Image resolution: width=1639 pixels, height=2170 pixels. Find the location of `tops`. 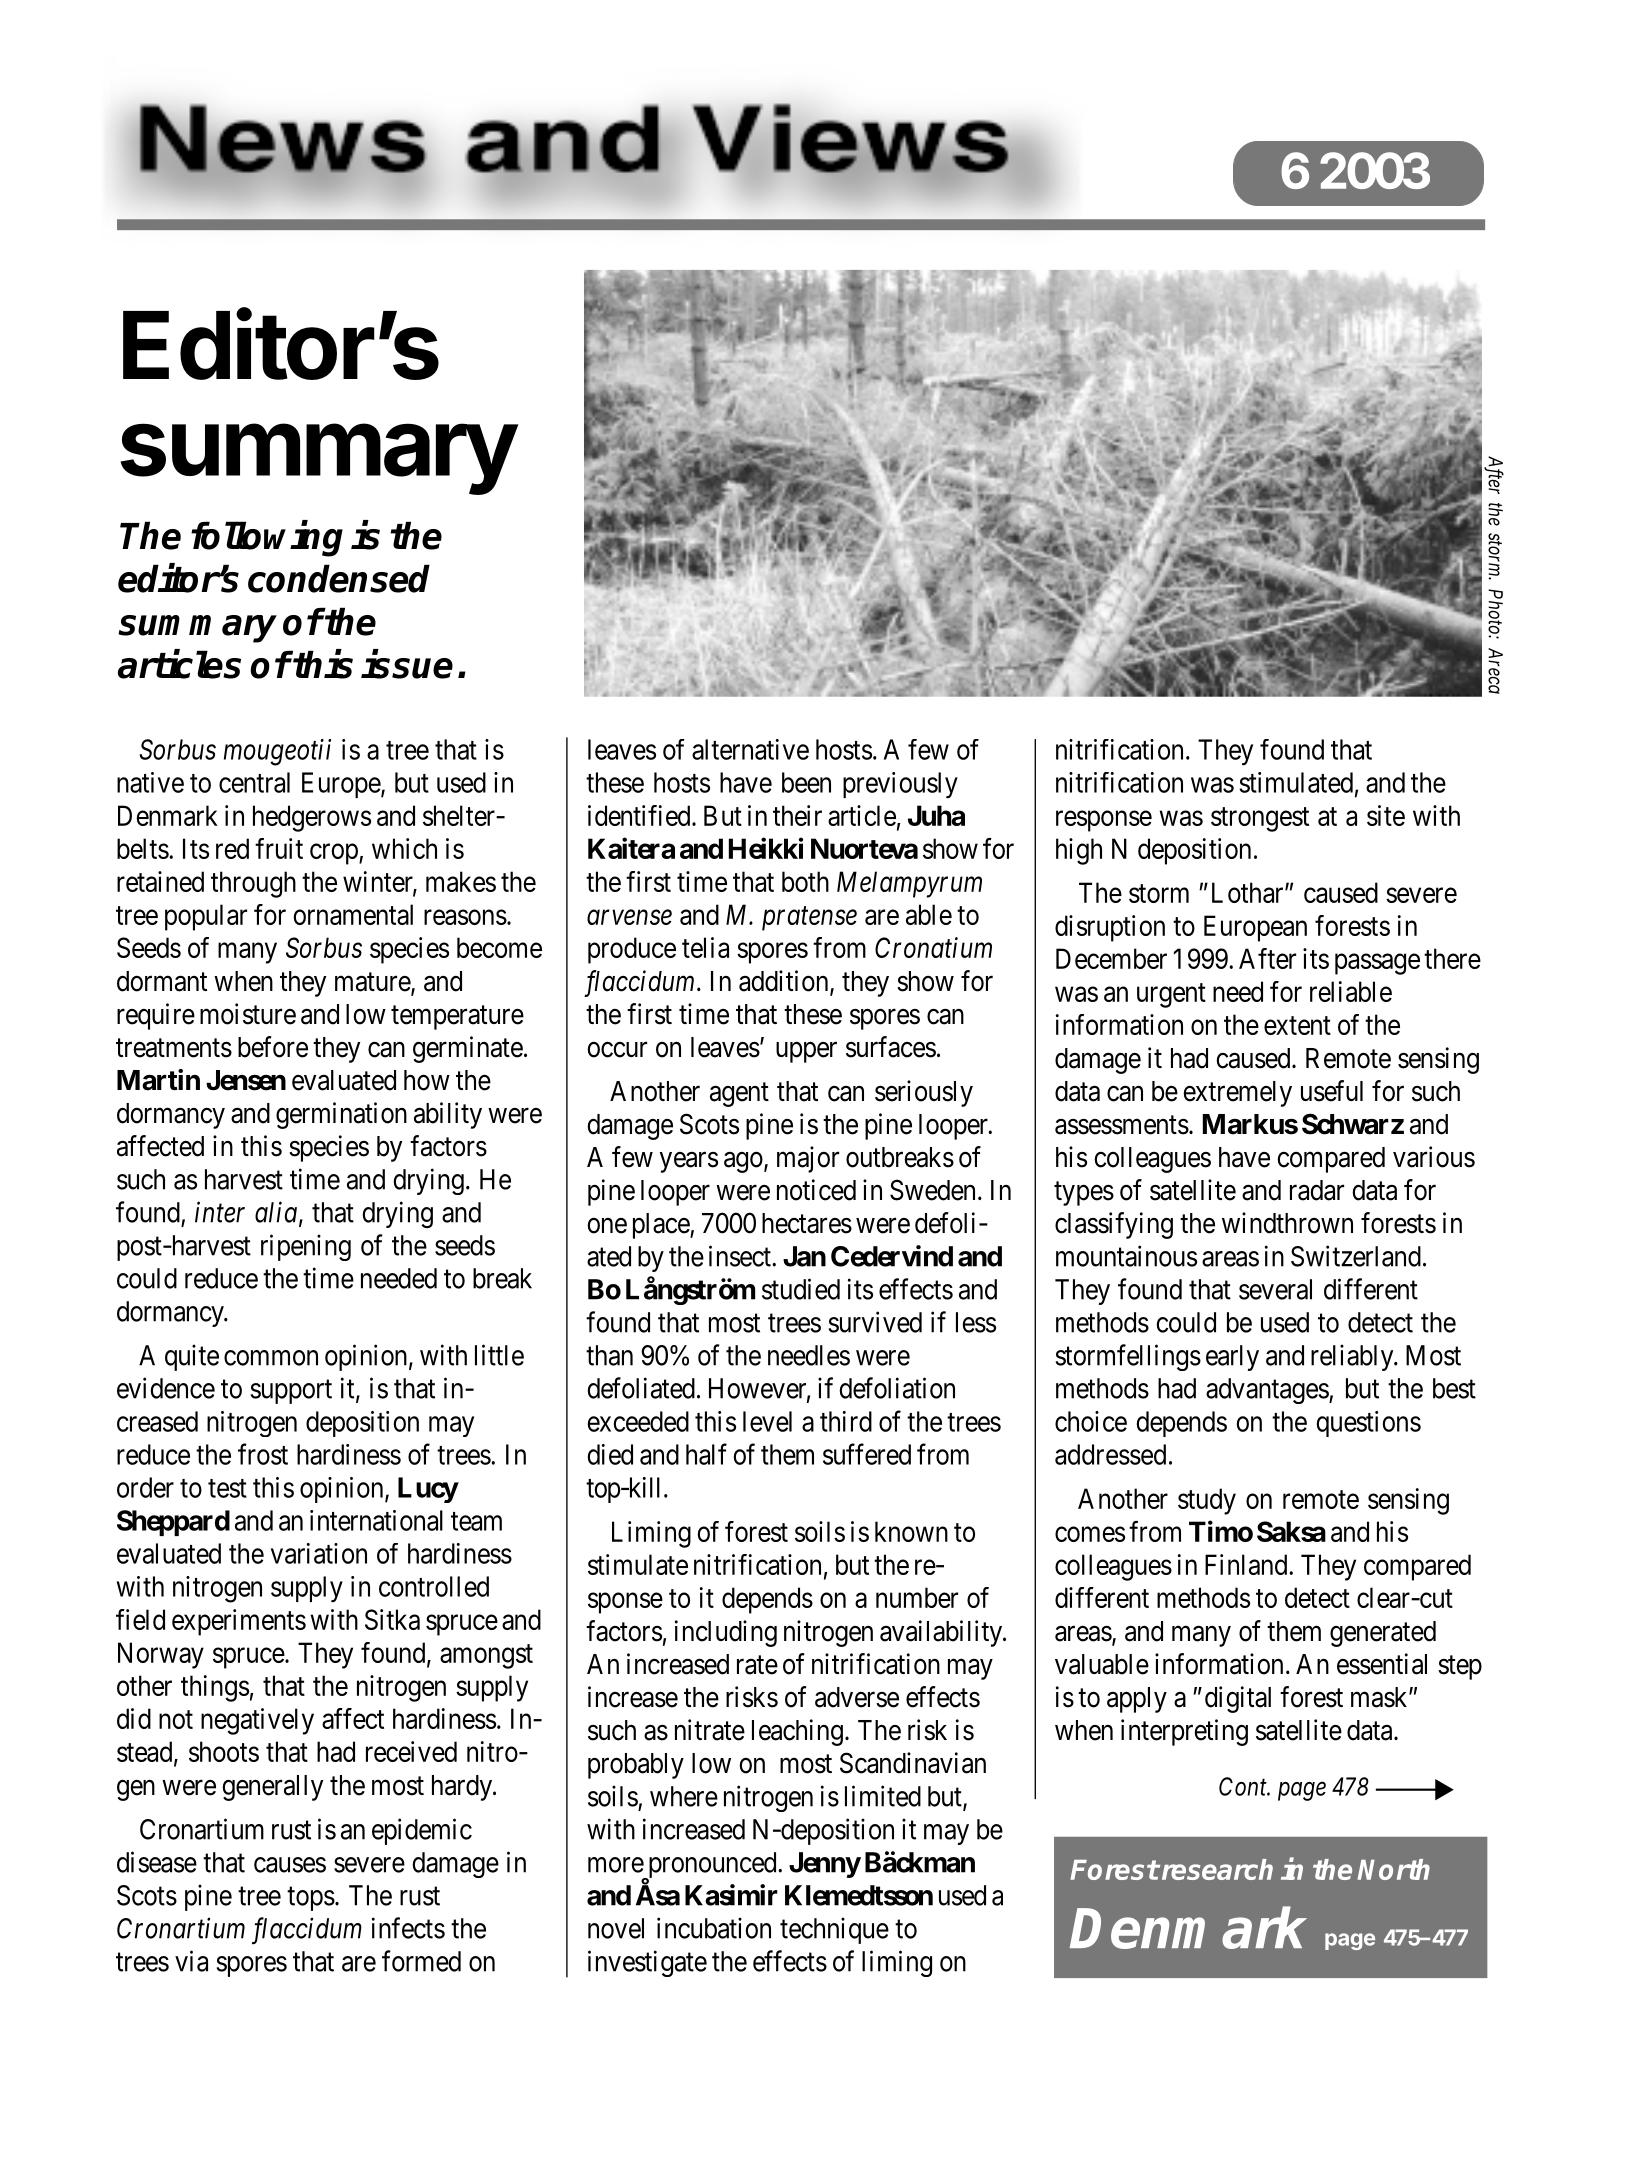

tops is located at coordinates (311, 1899).
